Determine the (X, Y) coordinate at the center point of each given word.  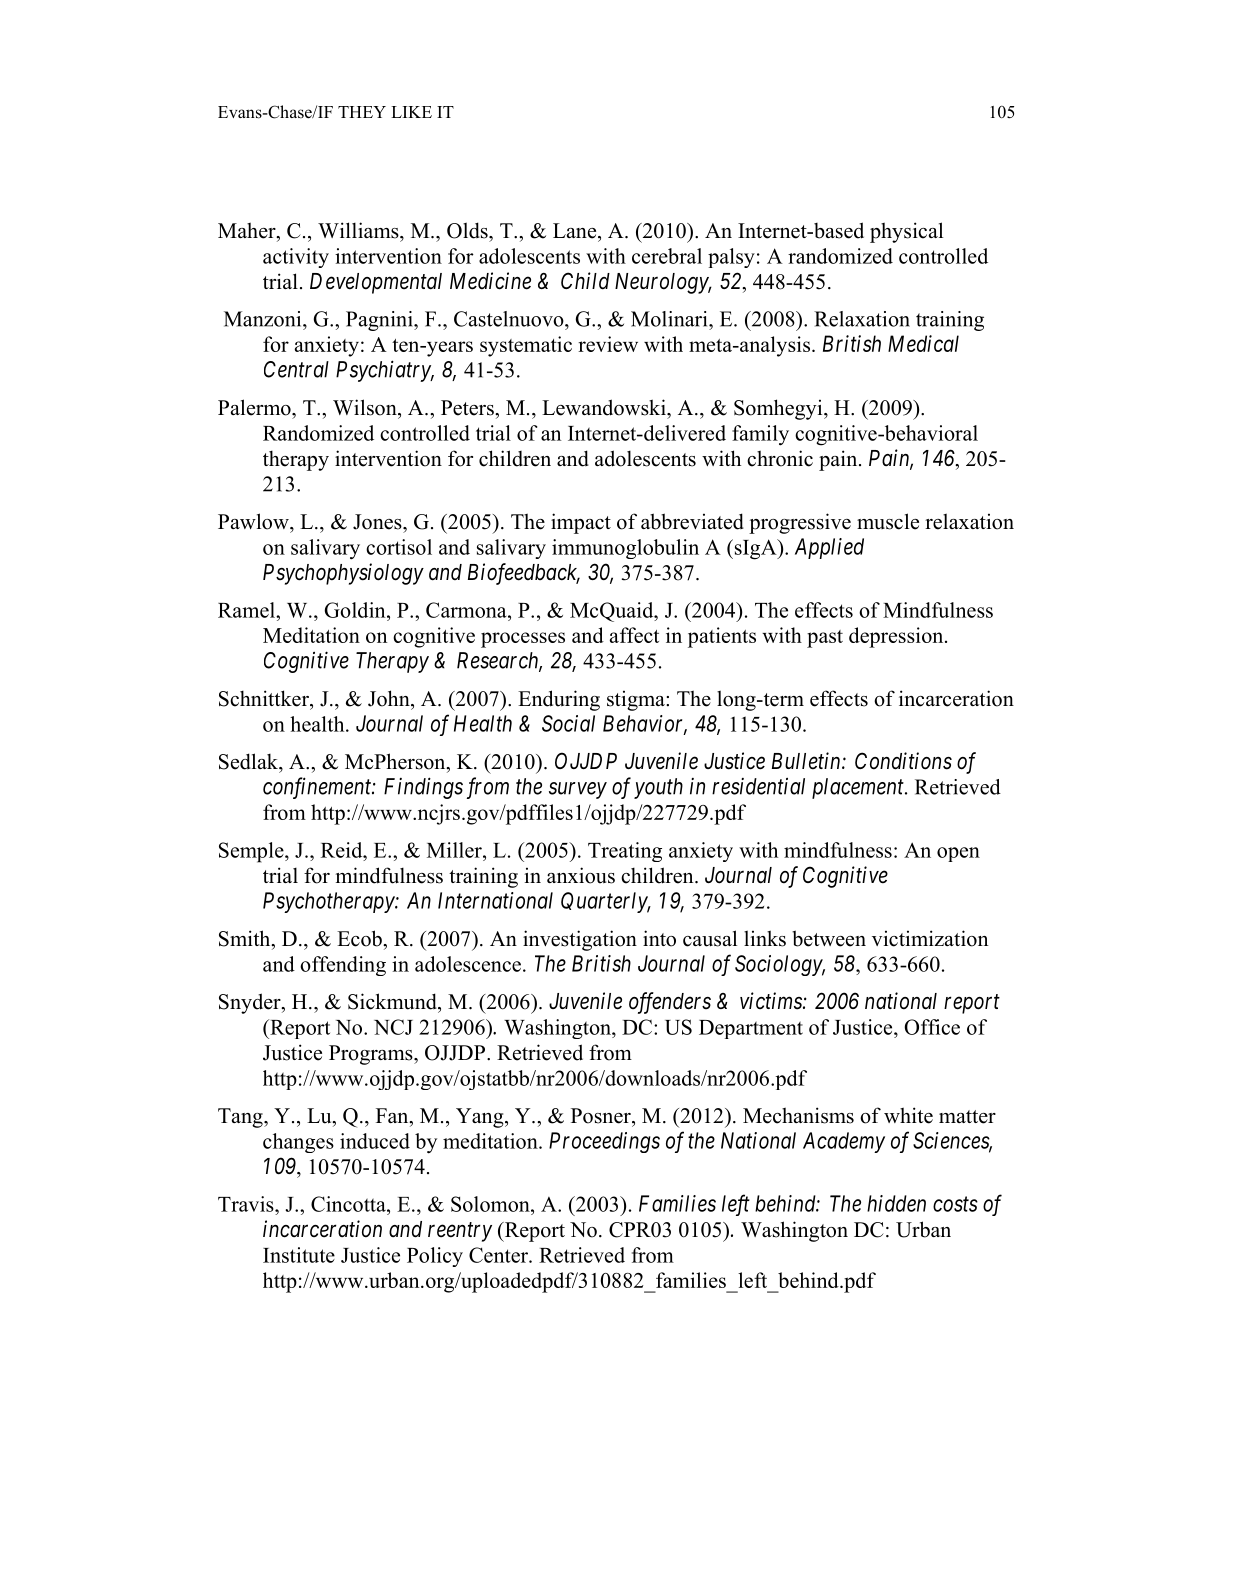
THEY (362, 112)
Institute (299, 1255)
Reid (343, 850)
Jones (378, 522)
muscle (888, 521)
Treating (625, 852)
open (958, 854)
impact (581, 523)
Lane (576, 231)
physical (906, 232)
